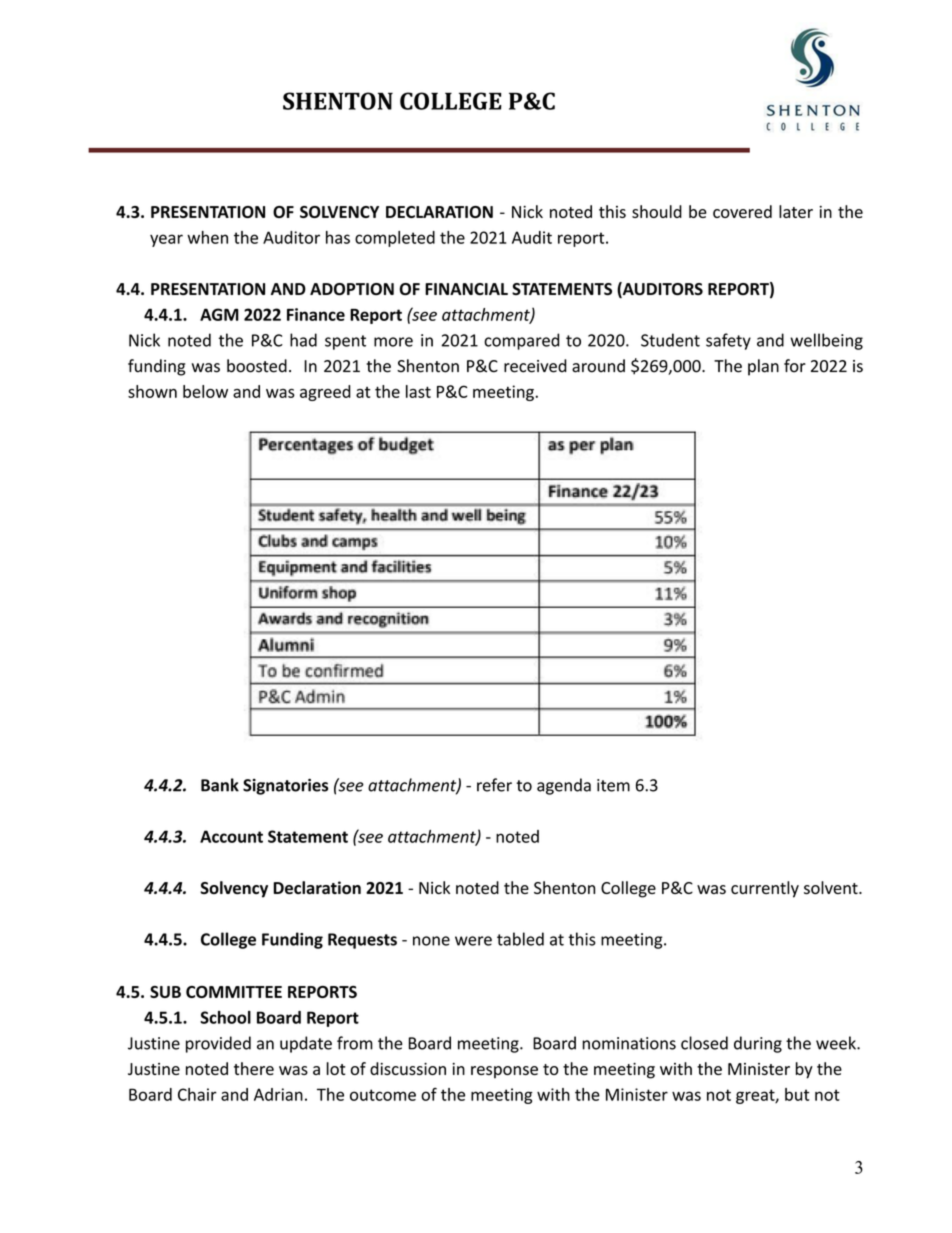  Describe the element at coordinates (466, 289) in the screenshot. I see `FINANCIAL` at that location.
